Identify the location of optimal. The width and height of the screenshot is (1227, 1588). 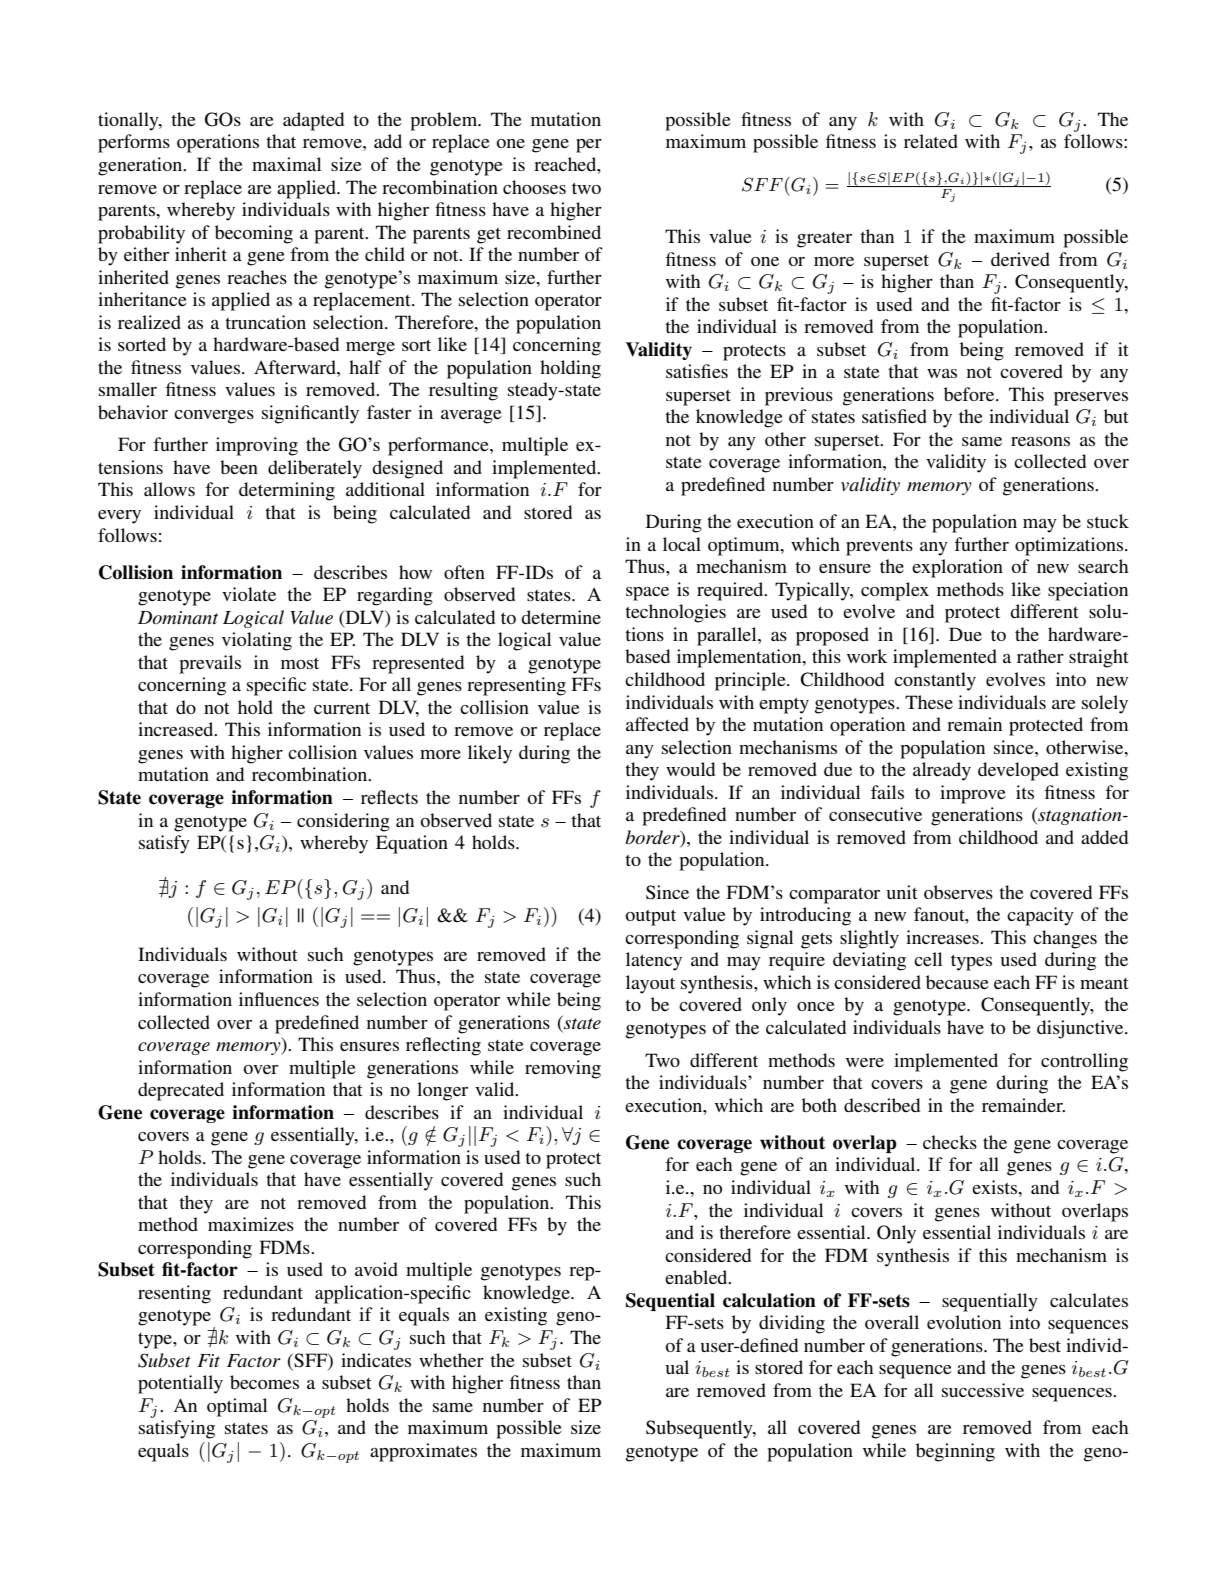
(237, 1407).
